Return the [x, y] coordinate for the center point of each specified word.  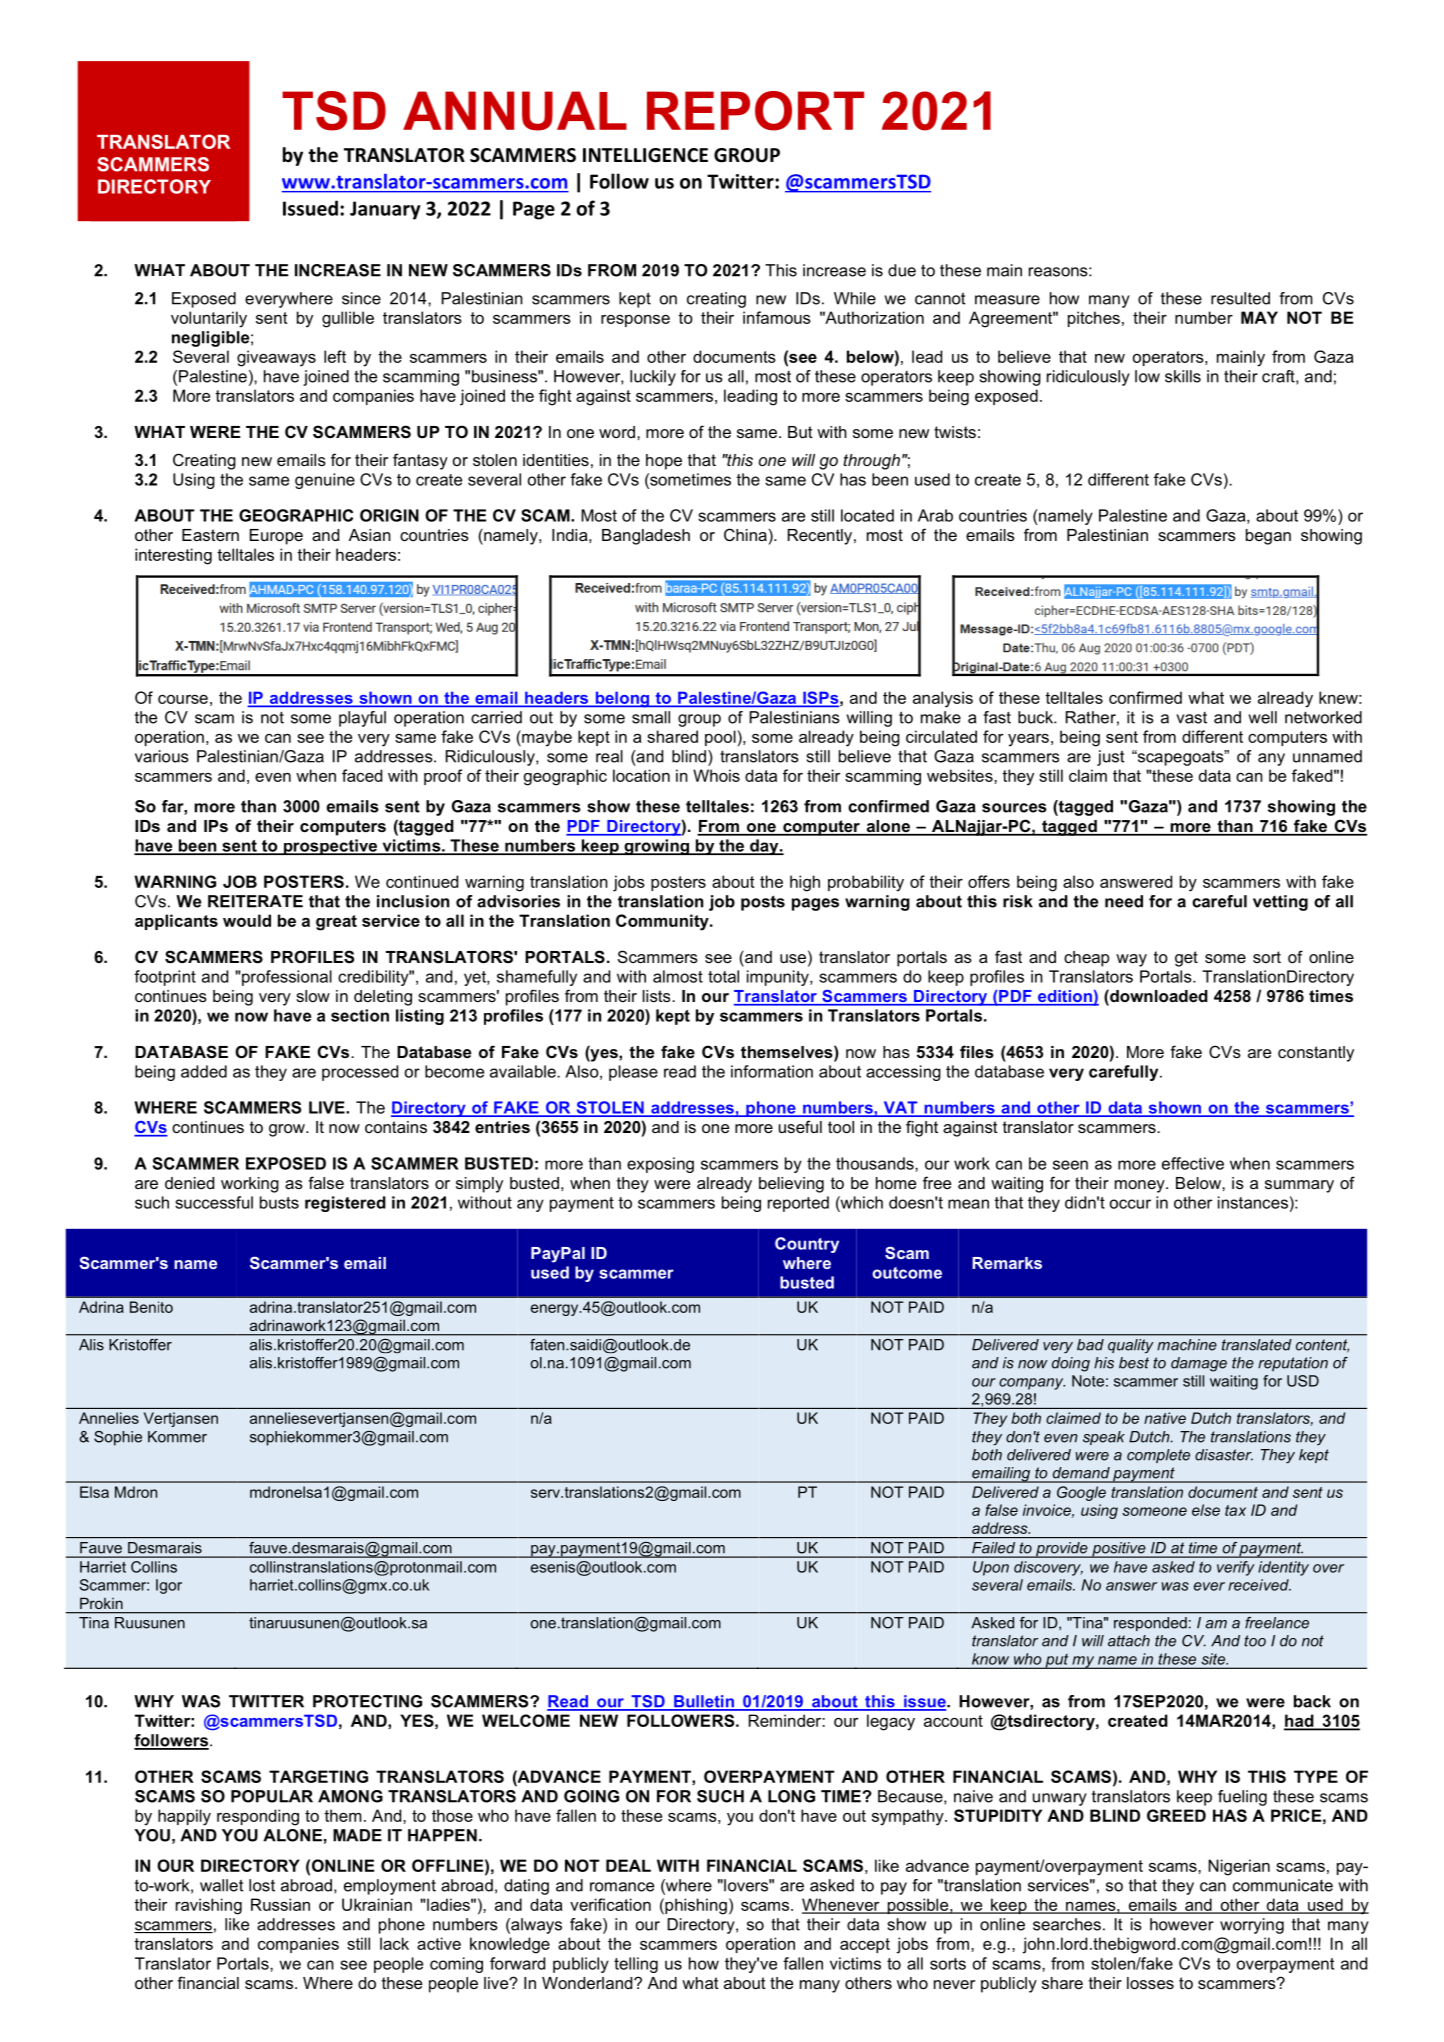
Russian [280, 1904]
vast [1191, 718]
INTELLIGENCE [645, 155]
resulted [1240, 298]
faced [362, 775]
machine [1187, 1345]
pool [720, 738]
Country [807, 1245]
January [385, 210]
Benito [151, 1307]
